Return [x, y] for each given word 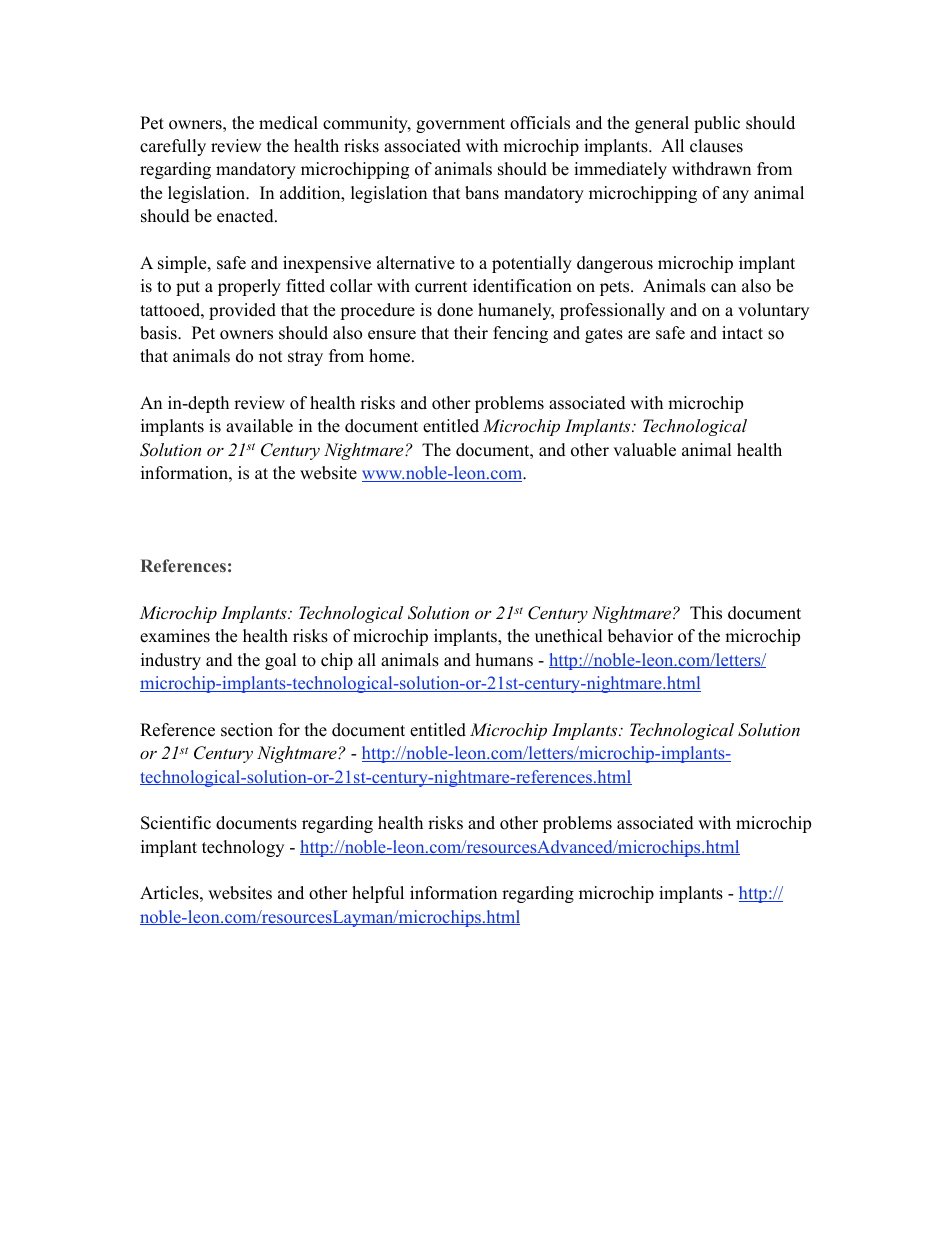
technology [243, 848]
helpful [378, 894]
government [460, 125]
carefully [173, 147]
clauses [716, 146]
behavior [640, 636]
